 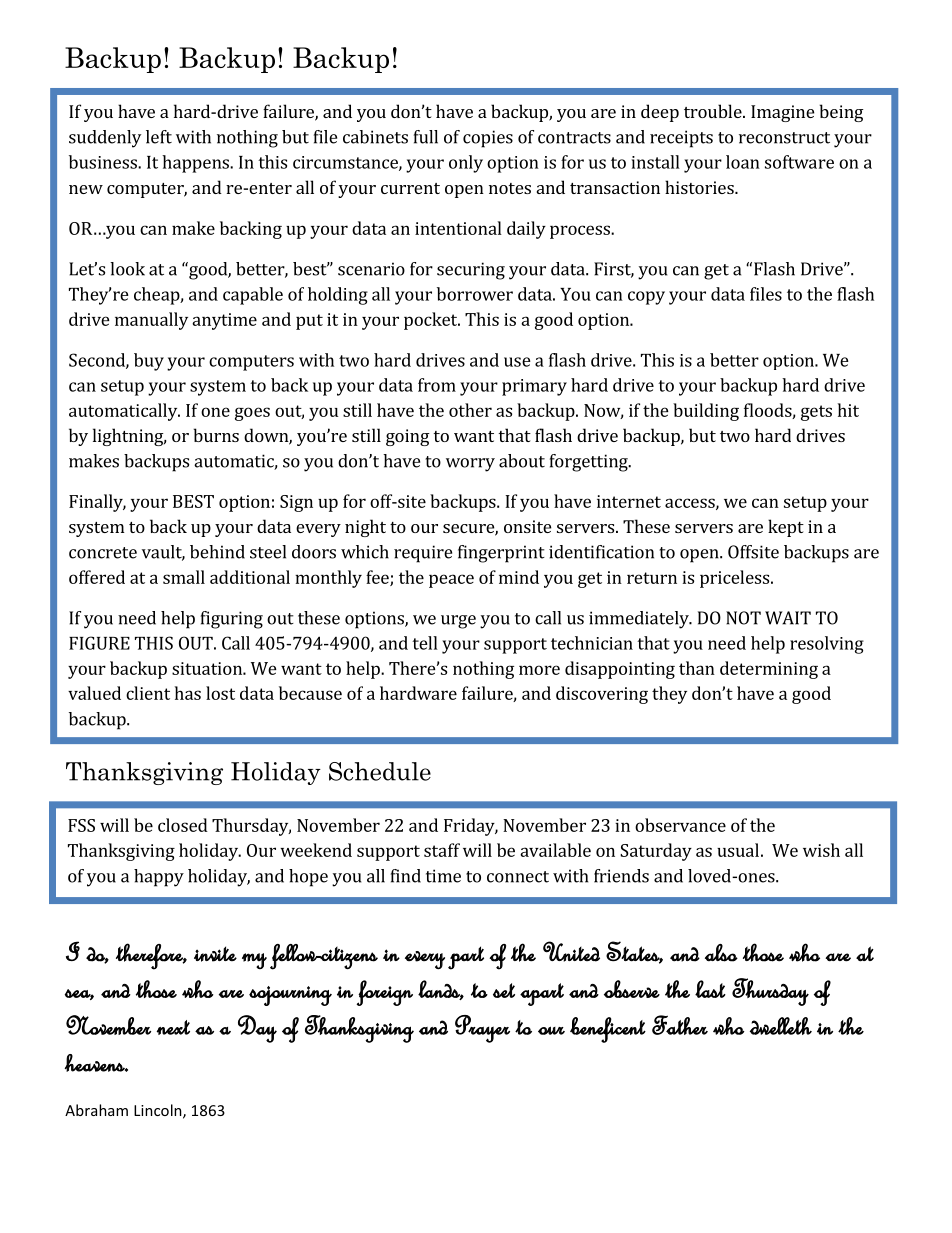 What do you see at coordinates (488, 139) in the screenshot?
I see `copies` at bounding box center [488, 139].
